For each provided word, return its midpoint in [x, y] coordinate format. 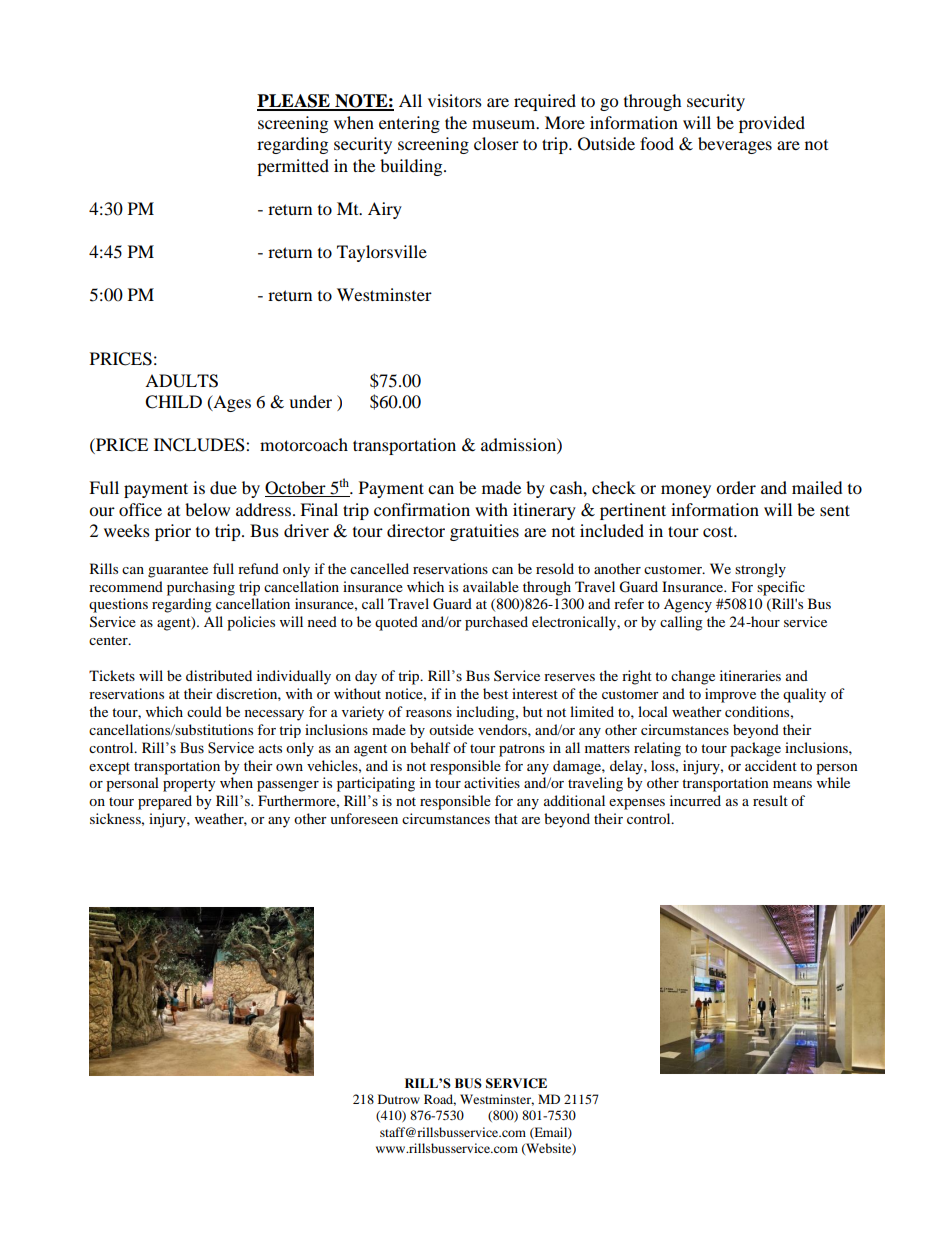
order [736, 487]
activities [492, 782]
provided [772, 124]
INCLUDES [200, 445]
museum [505, 124]
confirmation [422, 509]
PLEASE [294, 102]
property [189, 785]
